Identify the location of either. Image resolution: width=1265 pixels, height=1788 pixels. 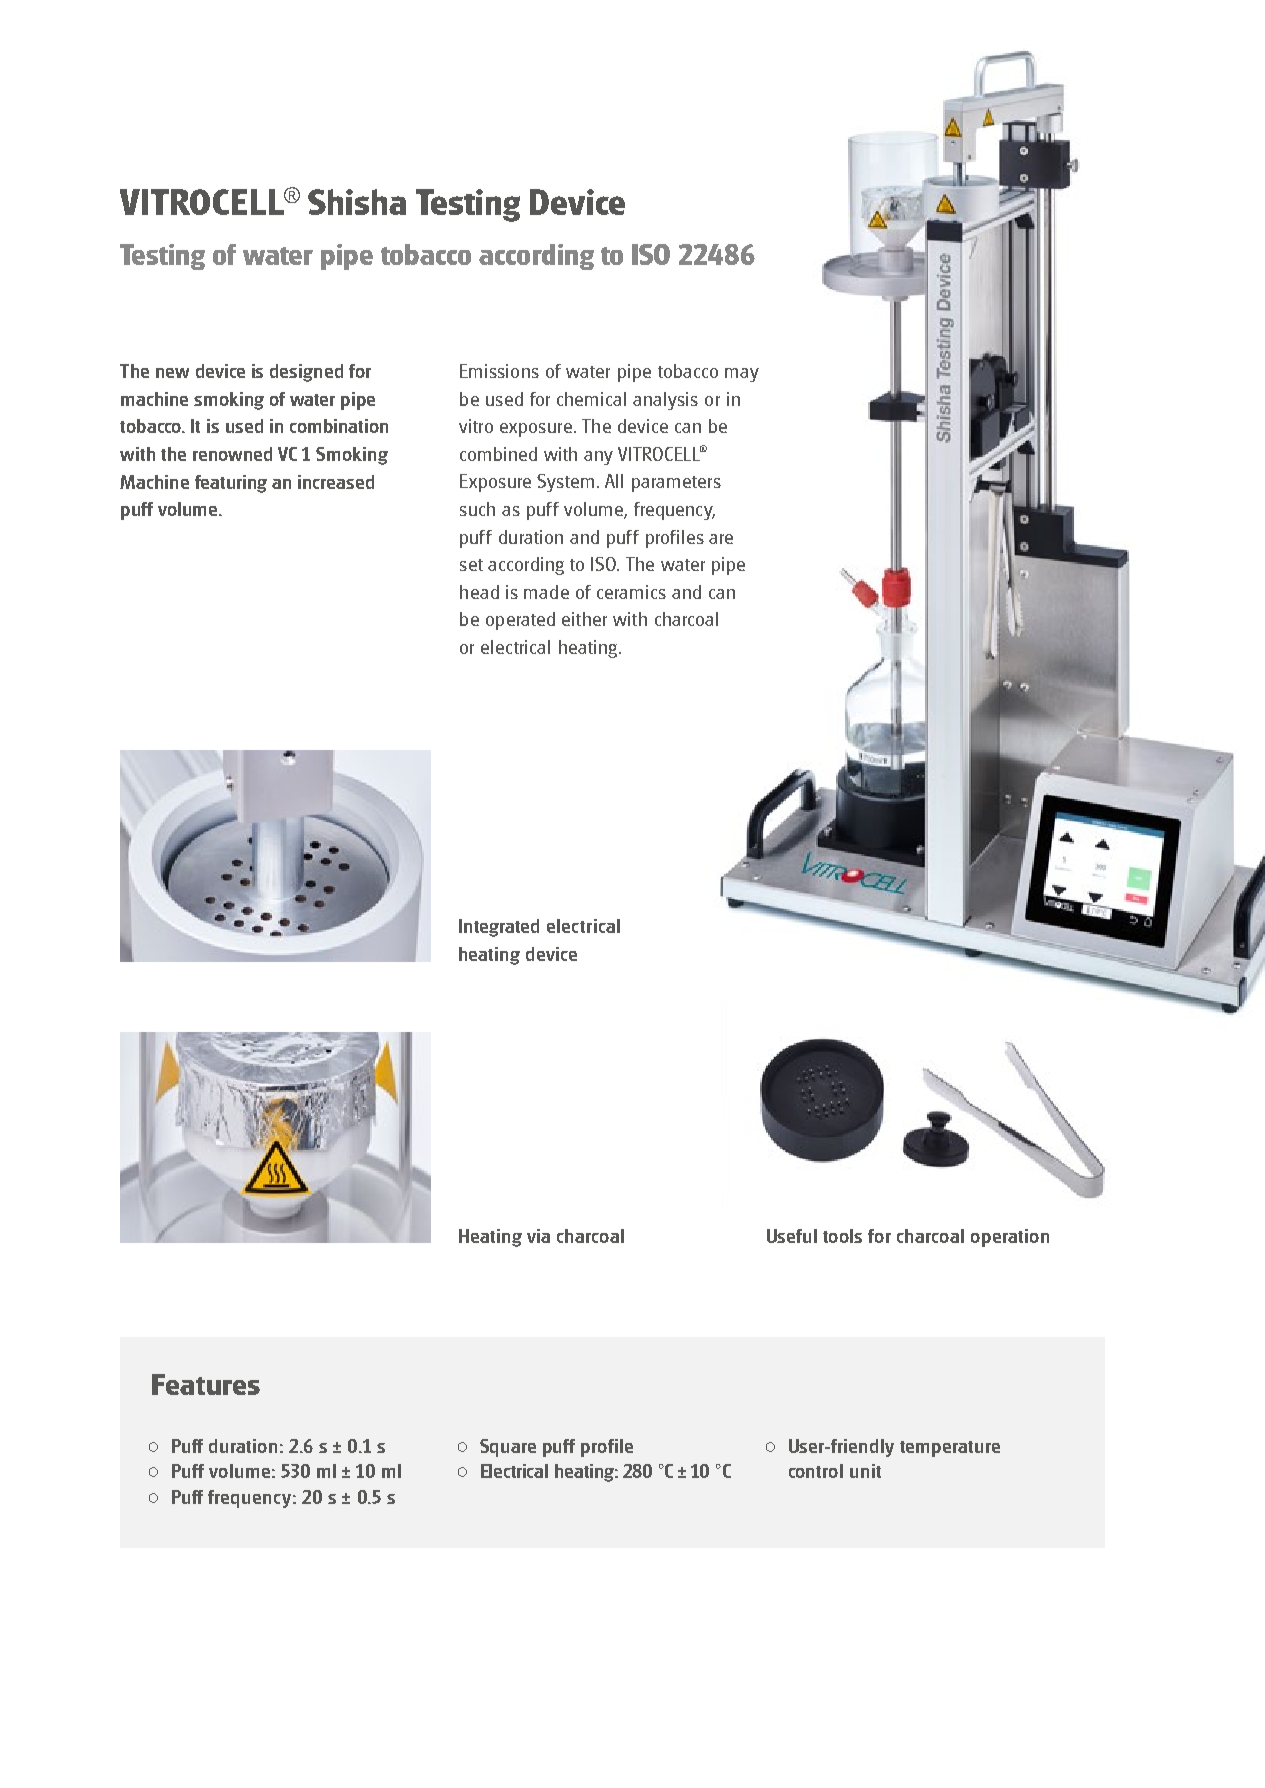
(584, 619).
